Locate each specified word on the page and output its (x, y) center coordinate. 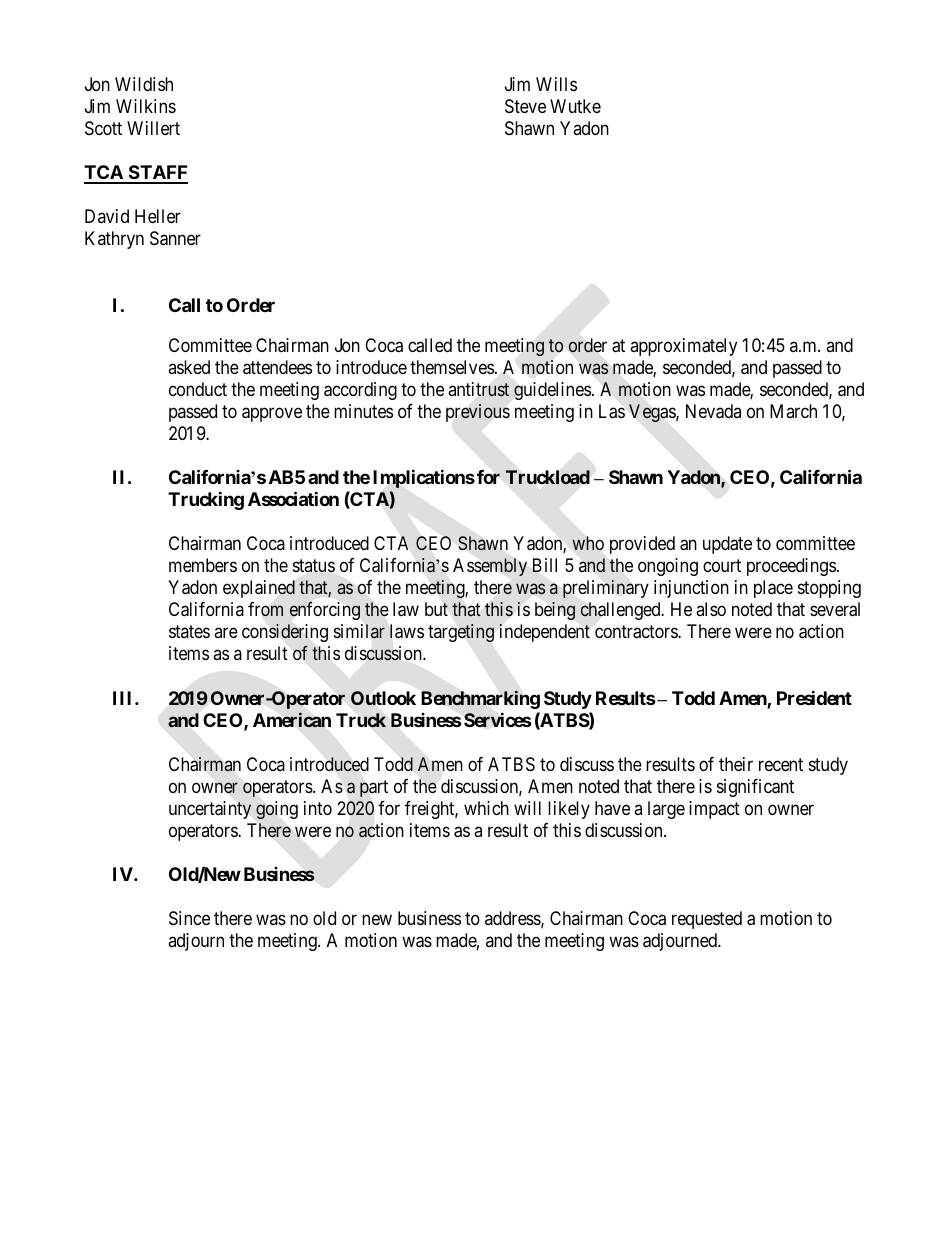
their (736, 764)
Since (189, 918)
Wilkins (146, 106)
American (292, 720)
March (793, 411)
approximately (683, 347)
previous (478, 413)
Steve (525, 106)
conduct (198, 389)
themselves (452, 367)
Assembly (490, 567)
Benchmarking (480, 699)
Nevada (713, 411)
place (773, 589)
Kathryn (114, 240)
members (203, 565)
